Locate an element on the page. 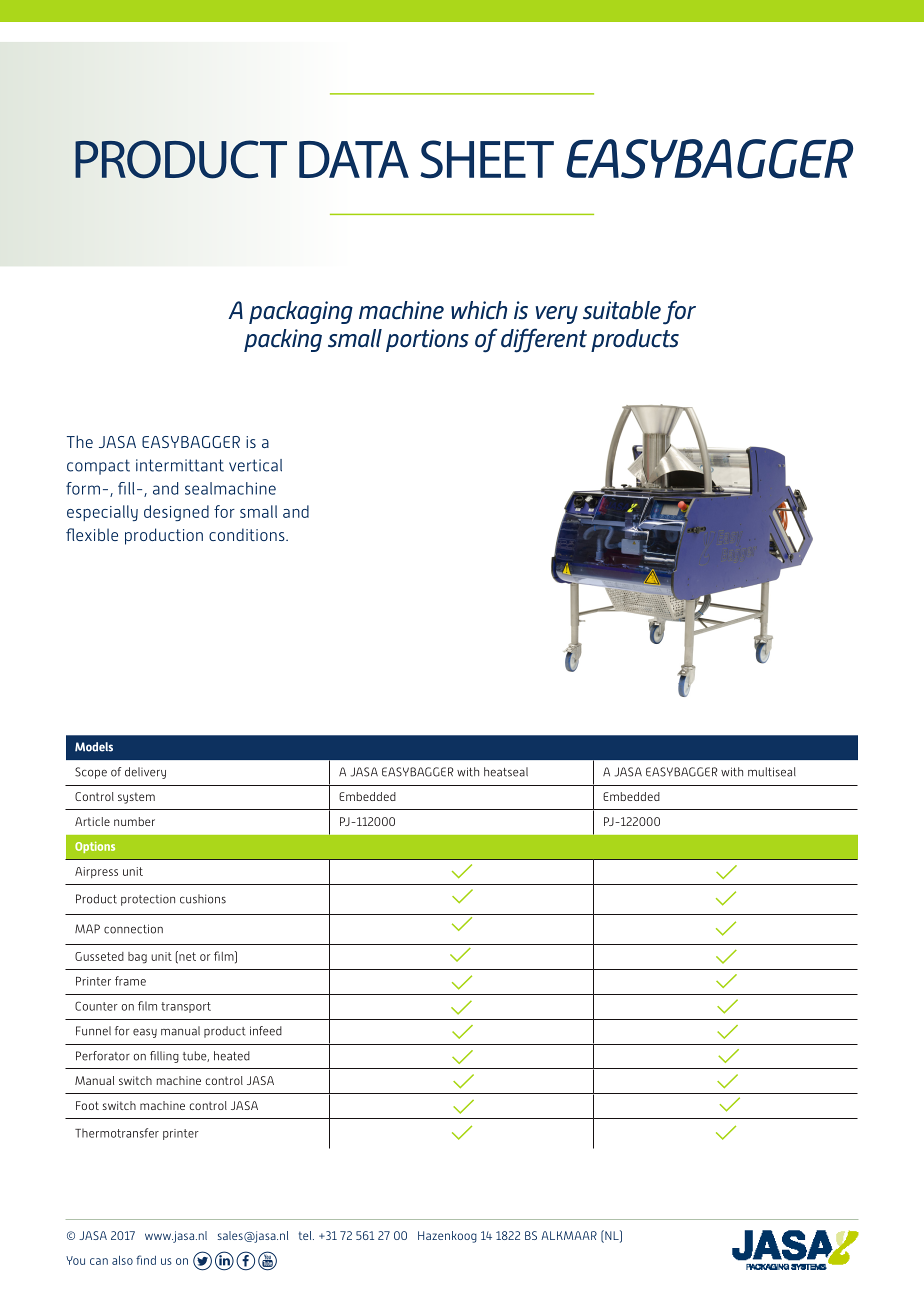 The width and height of the image is (924, 1308). find is located at coordinates (146, 1260).
